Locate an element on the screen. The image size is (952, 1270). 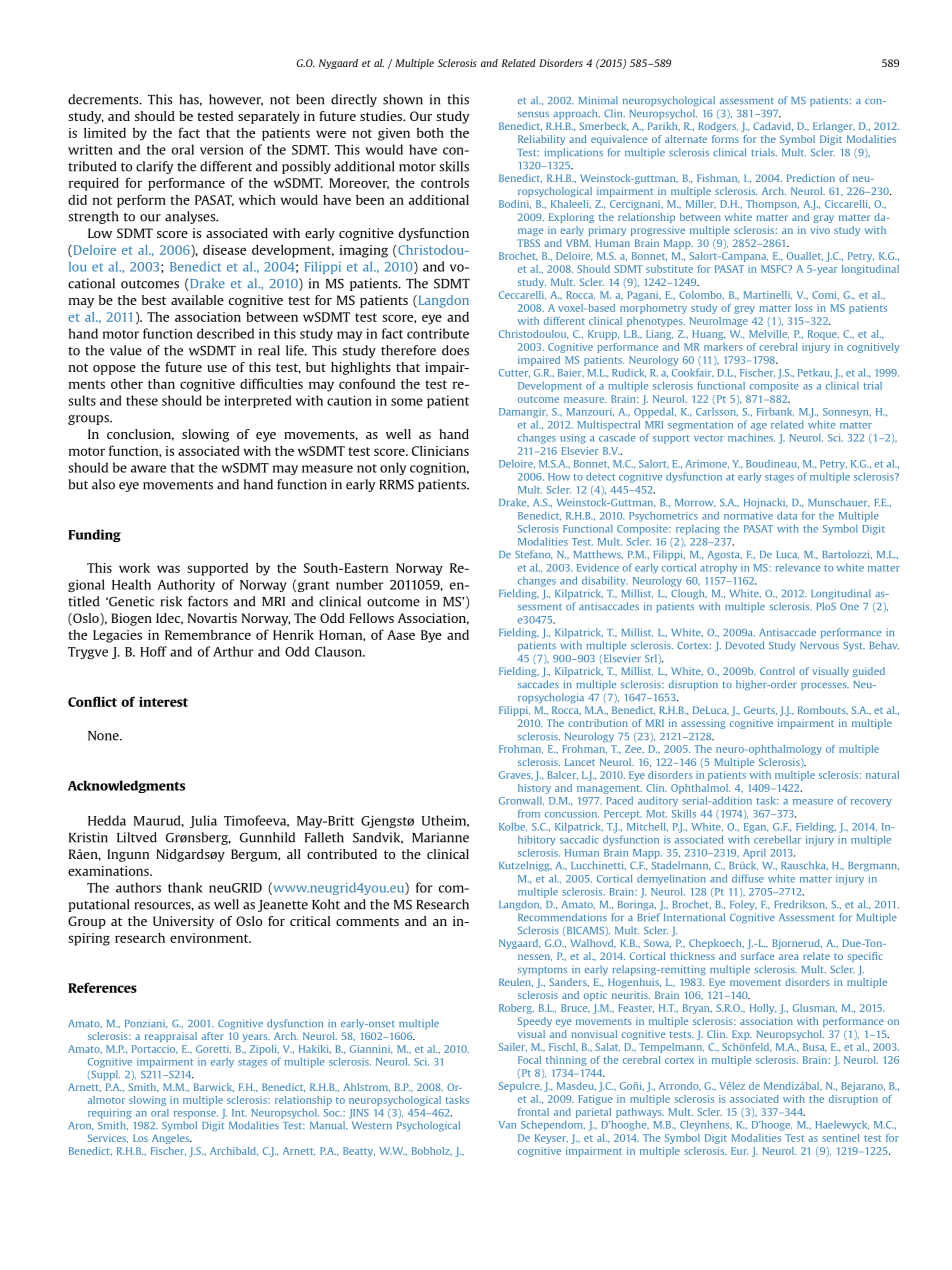
Bye is located at coordinates (431, 636).
